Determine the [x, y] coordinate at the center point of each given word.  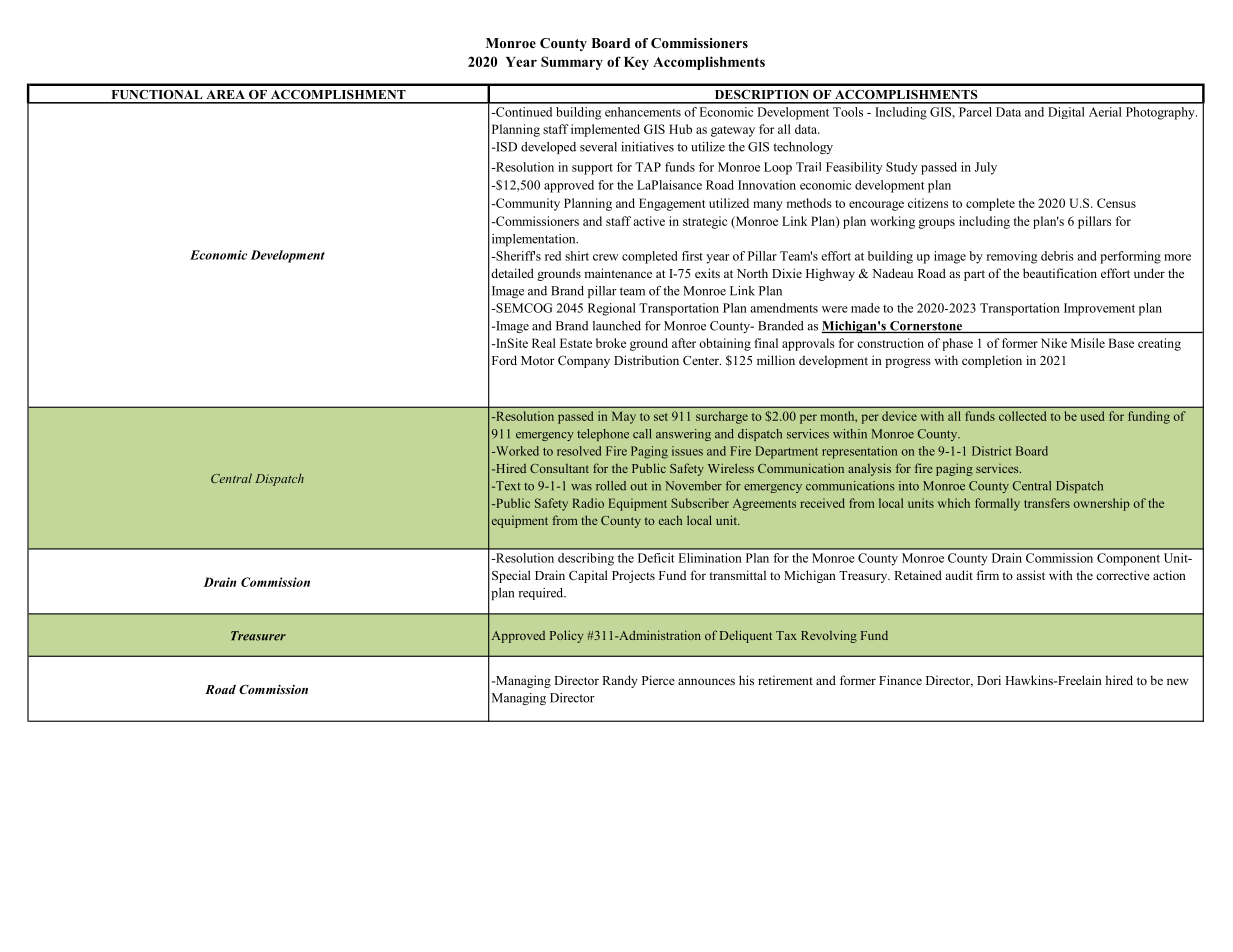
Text [507, 486]
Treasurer [258, 636]
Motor [538, 360]
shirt [577, 256]
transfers [1047, 503]
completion [992, 361]
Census [1116, 203]
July [986, 168]
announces [706, 681]
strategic [705, 222]
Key [636, 63]
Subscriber [700, 503]
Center [702, 360]
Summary [572, 63]
